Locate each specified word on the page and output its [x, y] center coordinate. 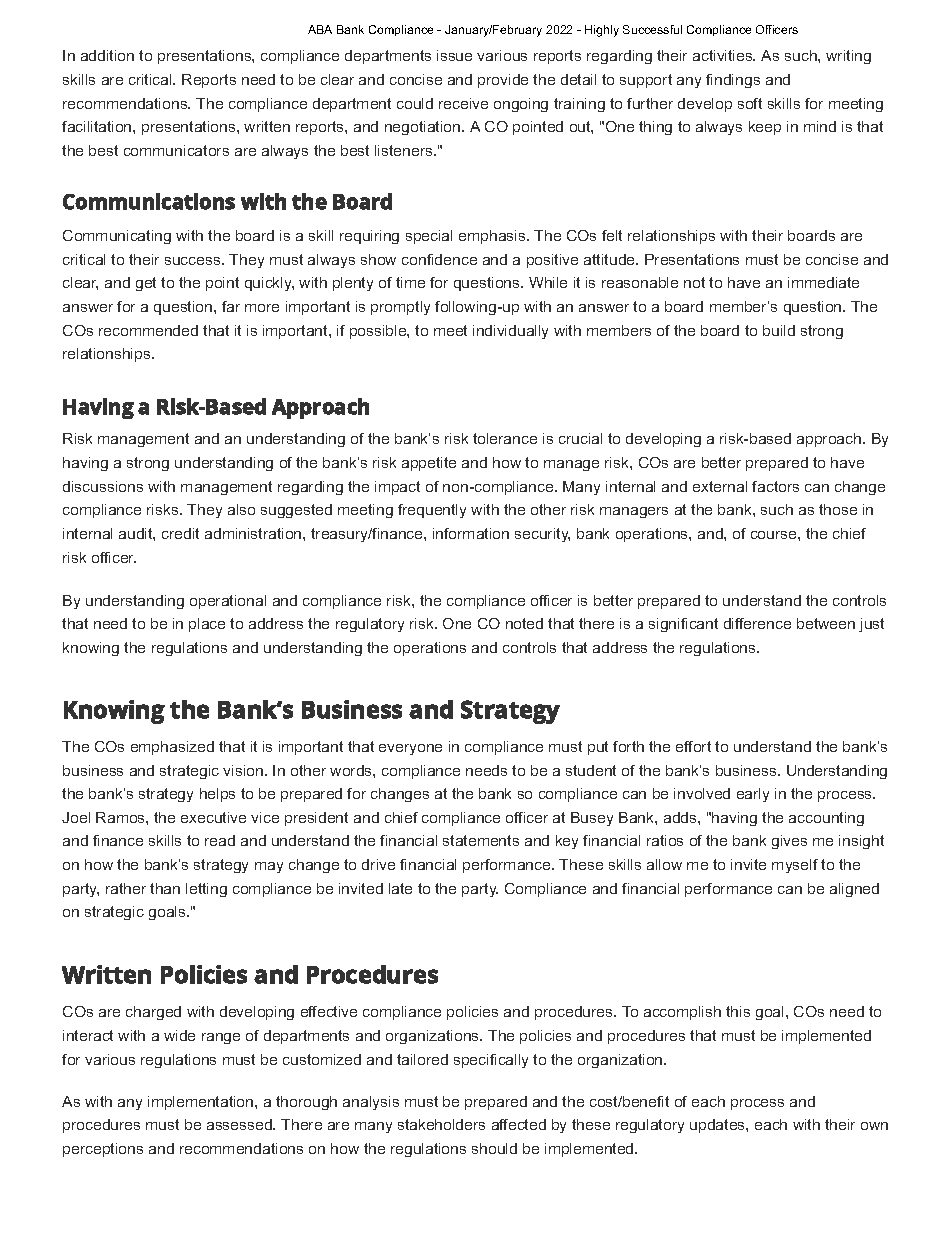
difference [757, 623]
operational [228, 602]
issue [454, 55]
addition [107, 55]
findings [733, 81]
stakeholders [441, 1124]
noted [524, 623]
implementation [202, 1103]
